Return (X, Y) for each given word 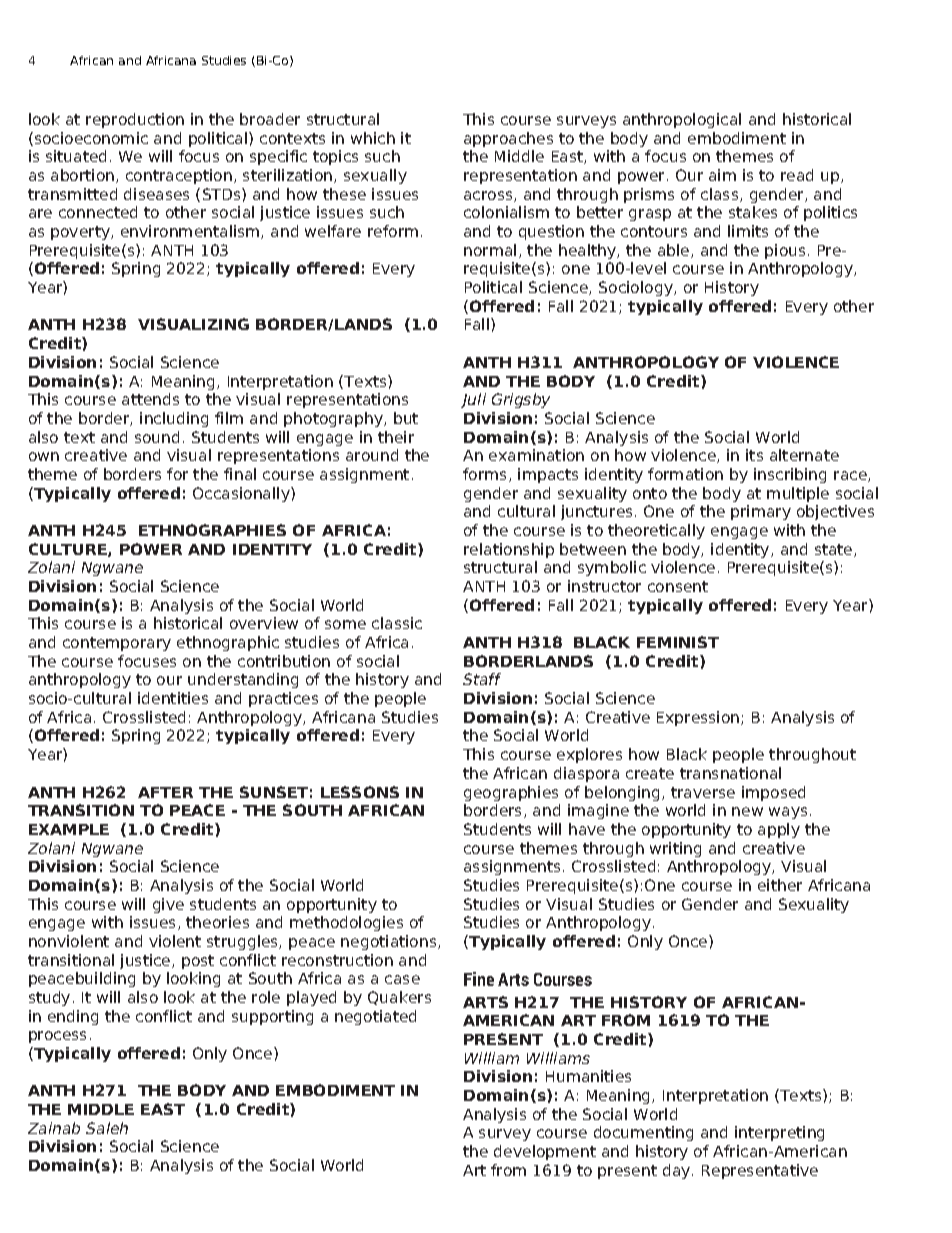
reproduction (135, 120)
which (373, 138)
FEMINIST (678, 642)
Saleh (107, 1128)
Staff (482, 679)
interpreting (779, 1133)
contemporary (117, 644)
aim (722, 175)
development (545, 1152)
